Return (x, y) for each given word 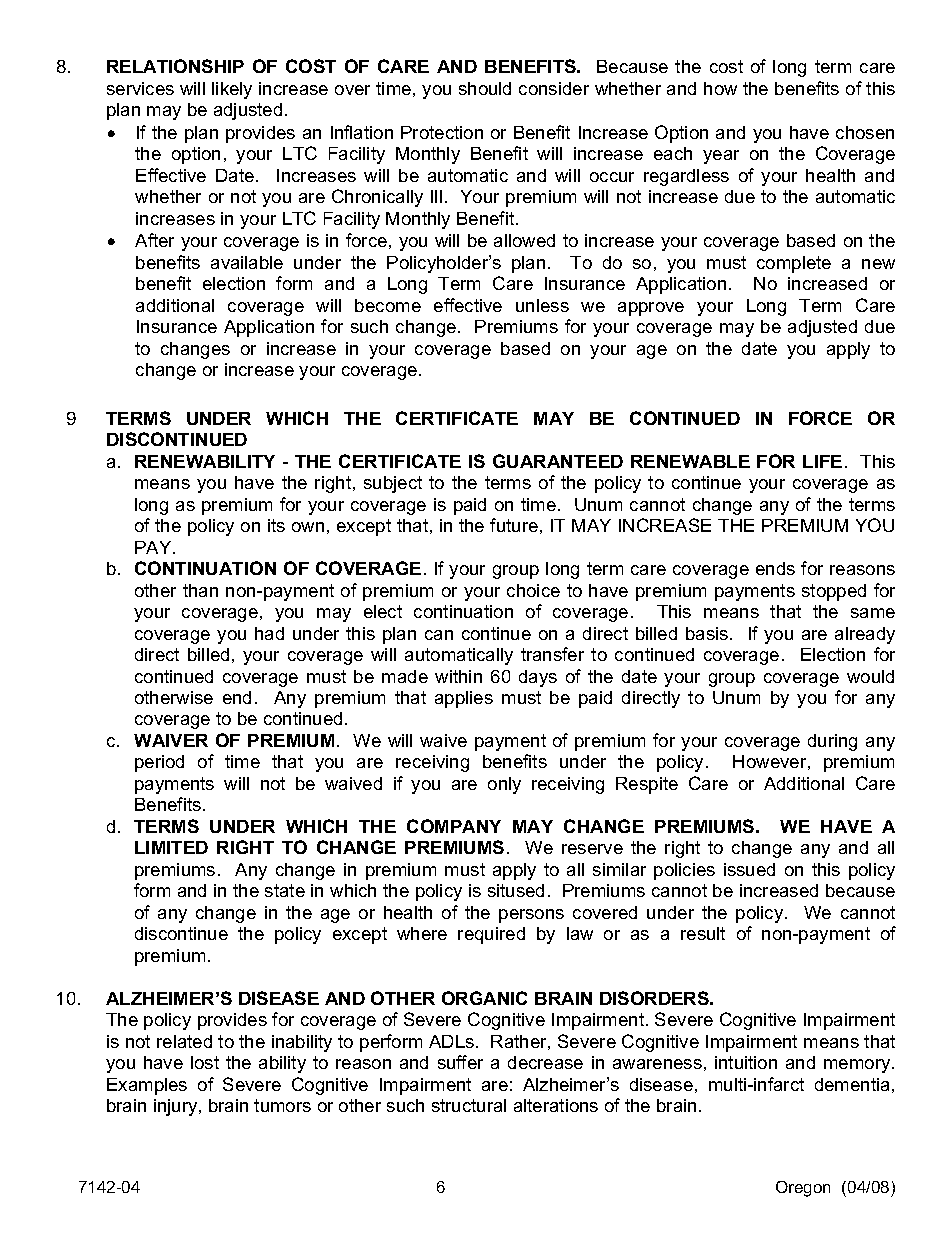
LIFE (822, 461)
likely (232, 90)
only (504, 785)
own (308, 527)
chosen (865, 132)
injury (177, 1107)
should (485, 88)
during (832, 742)
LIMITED (171, 847)
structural (469, 1105)
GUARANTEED (558, 461)
